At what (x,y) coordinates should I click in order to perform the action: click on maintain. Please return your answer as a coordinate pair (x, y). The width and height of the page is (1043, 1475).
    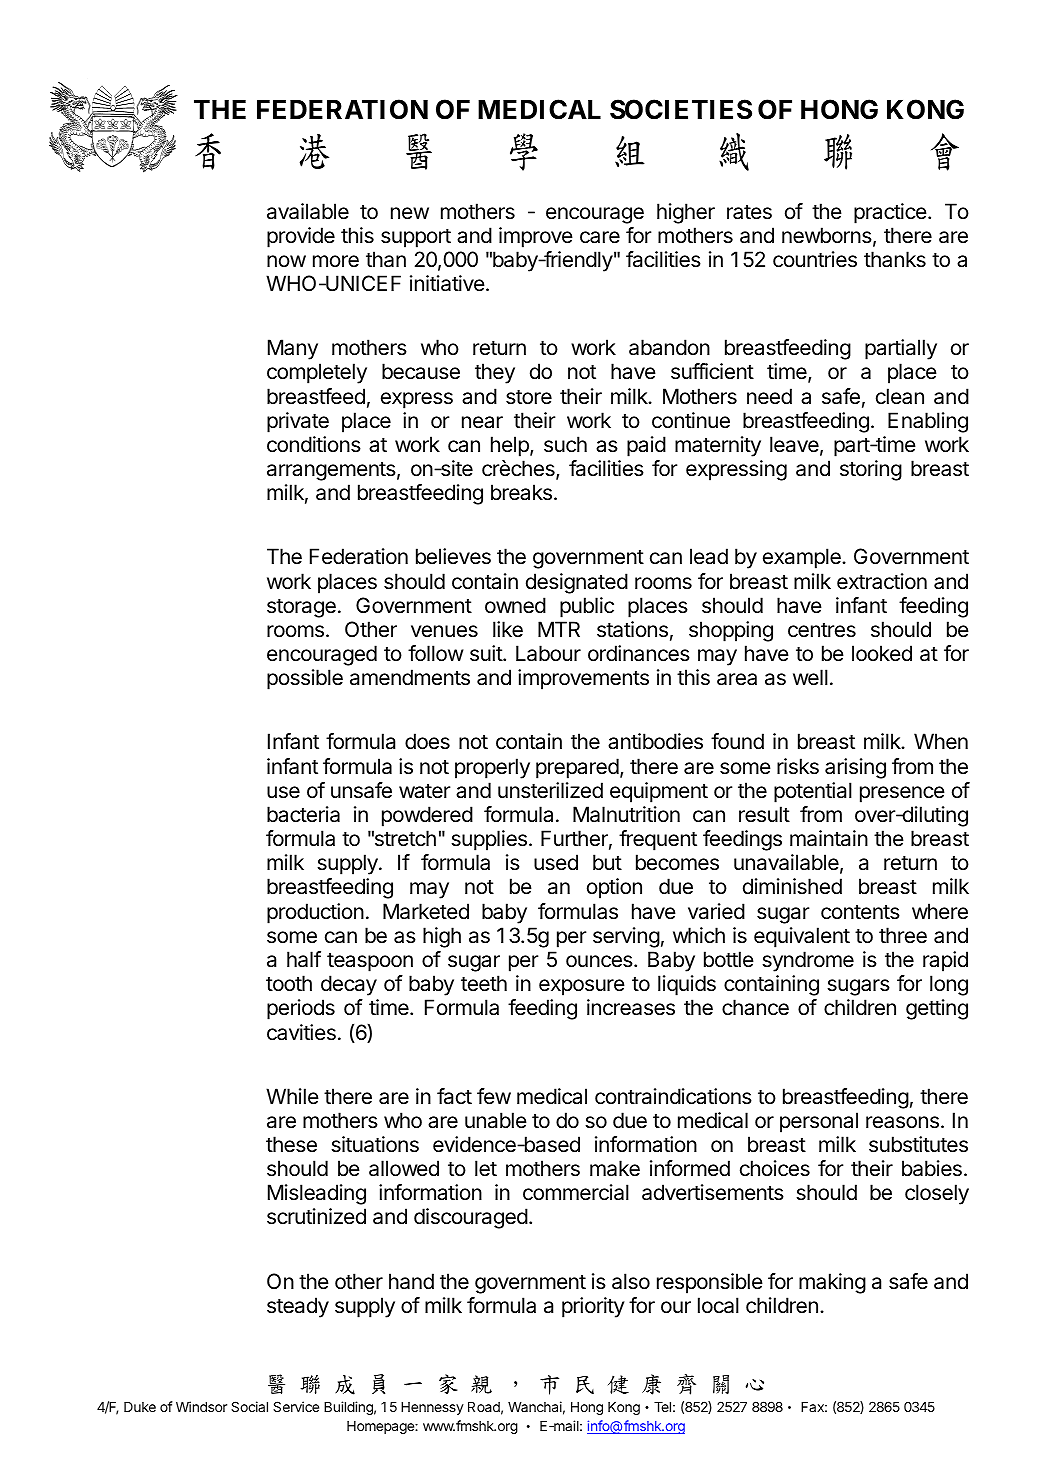
    Looking at the image, I should click on (829, 838).
